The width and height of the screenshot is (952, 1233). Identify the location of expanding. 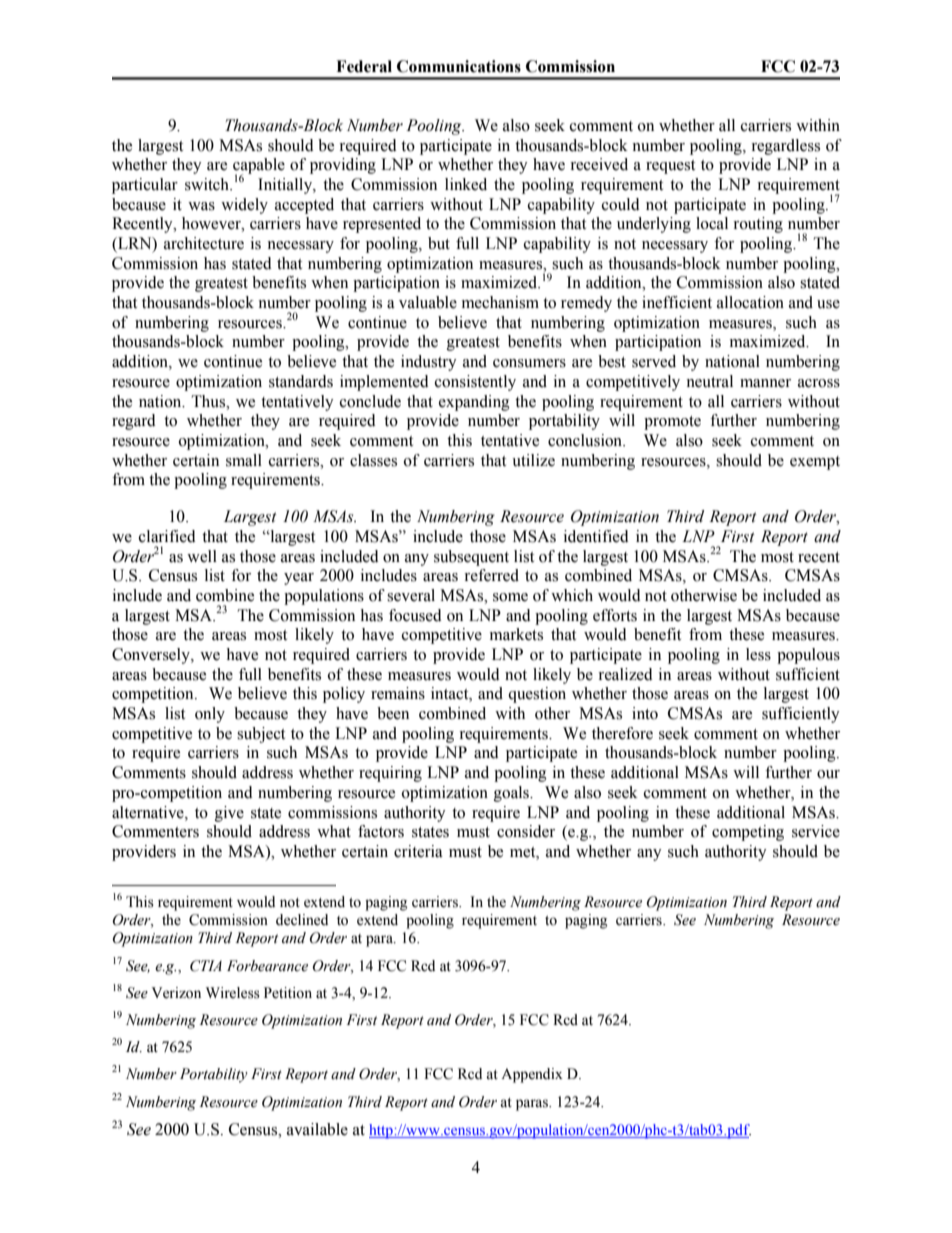
(474, 403).
